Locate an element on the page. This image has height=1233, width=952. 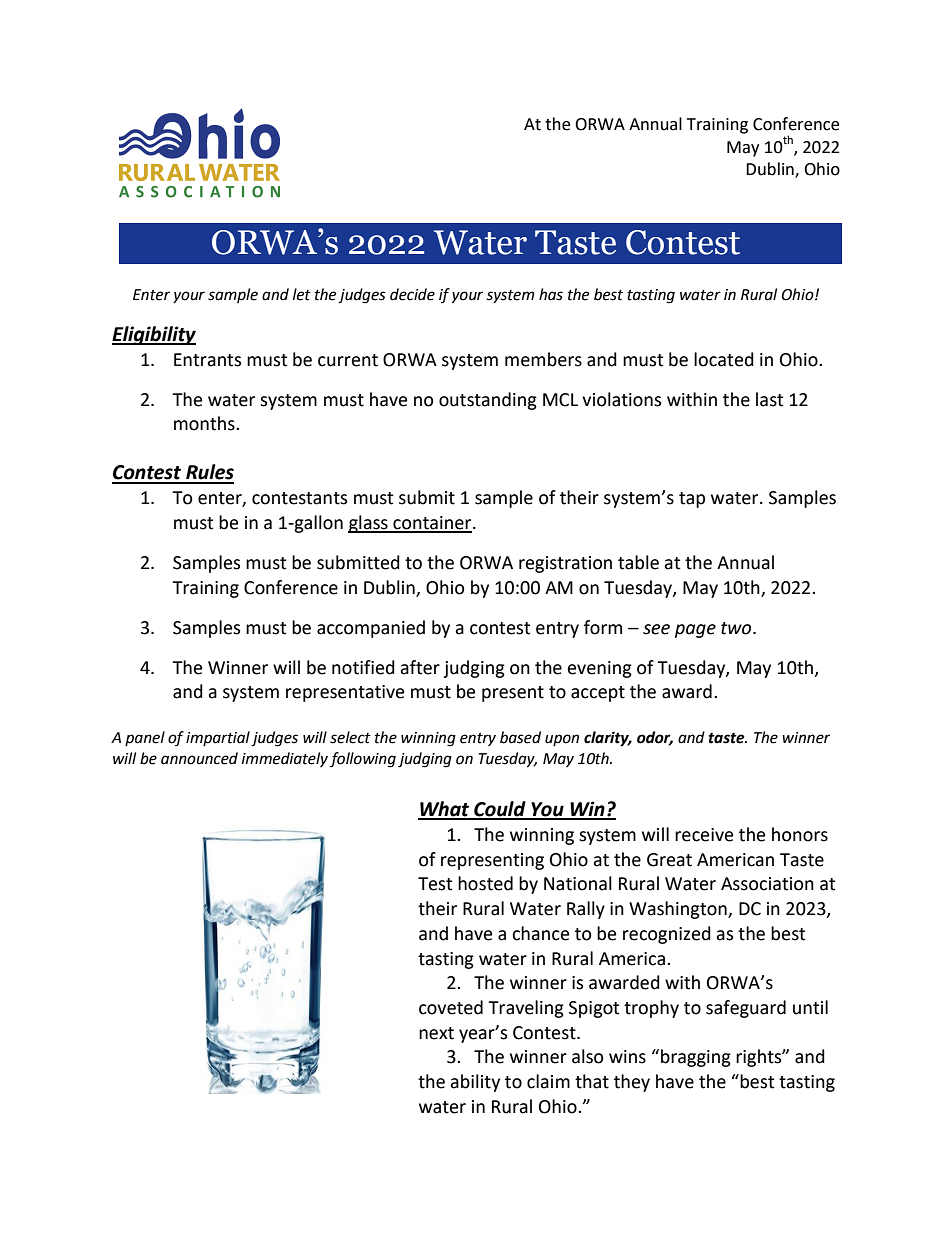
located is located at coordinates (724, 359).
